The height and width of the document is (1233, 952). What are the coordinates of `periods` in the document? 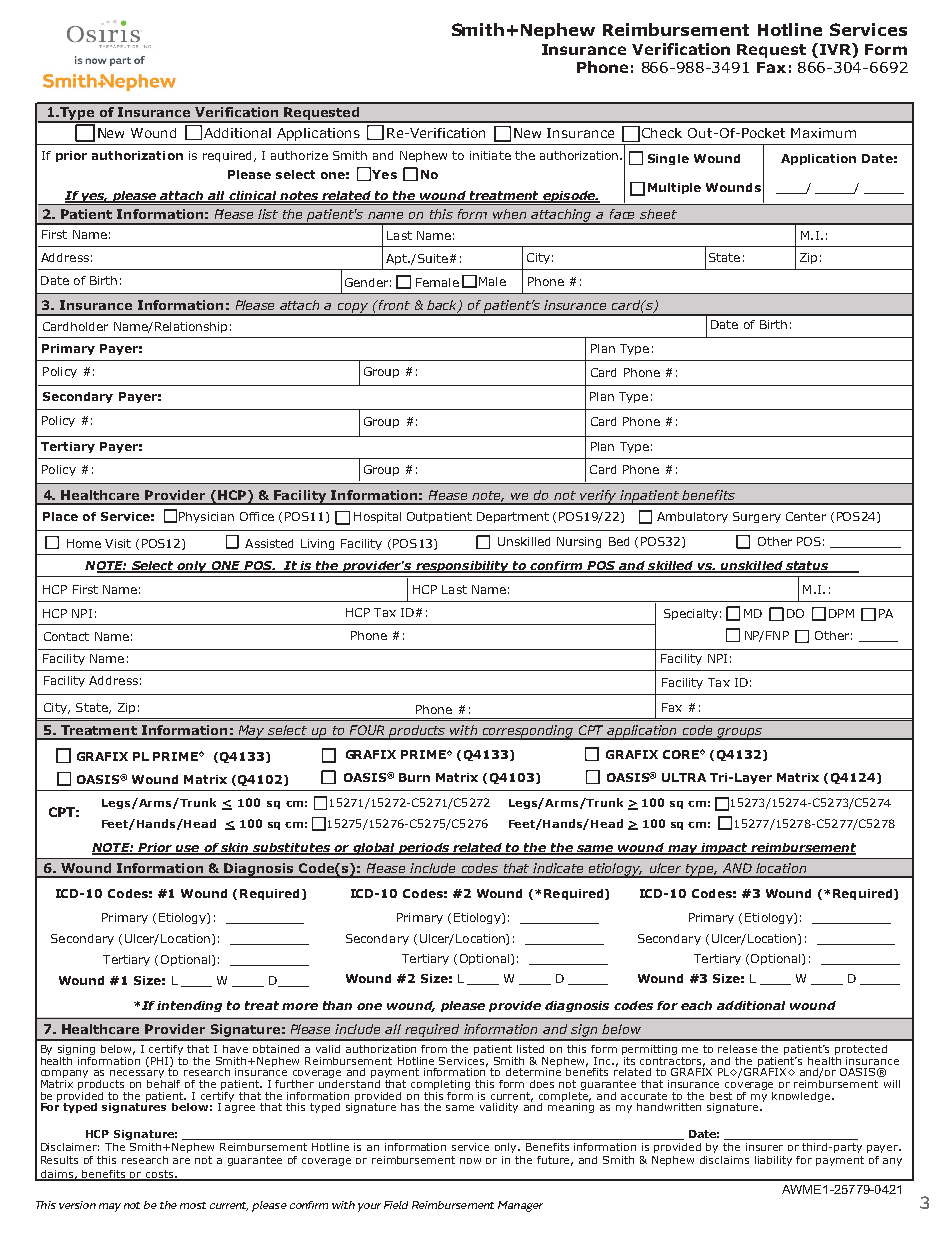 It's located at (424, 849).
